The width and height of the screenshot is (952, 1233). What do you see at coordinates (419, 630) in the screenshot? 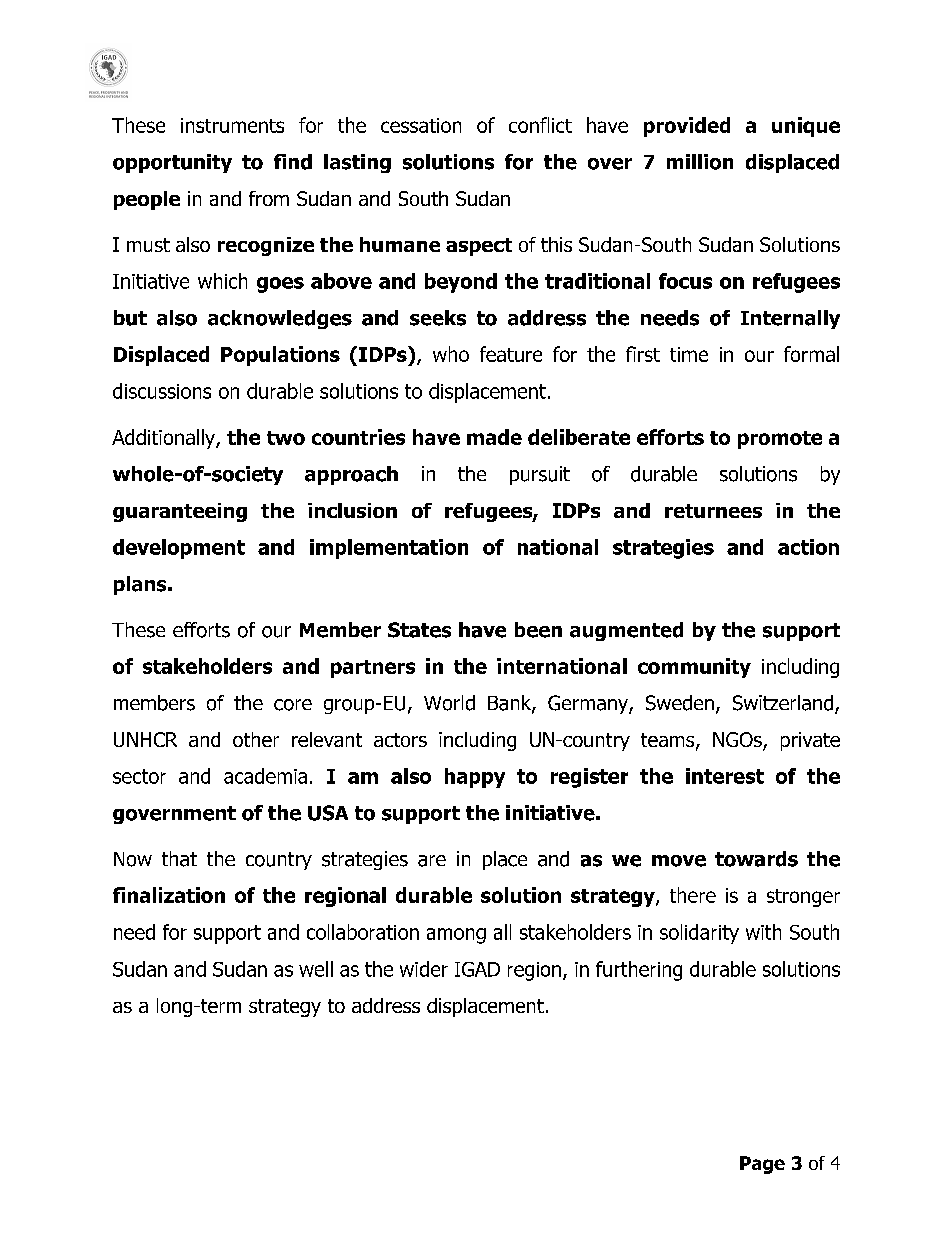
I see `States` at bounding box center [419, 630].
